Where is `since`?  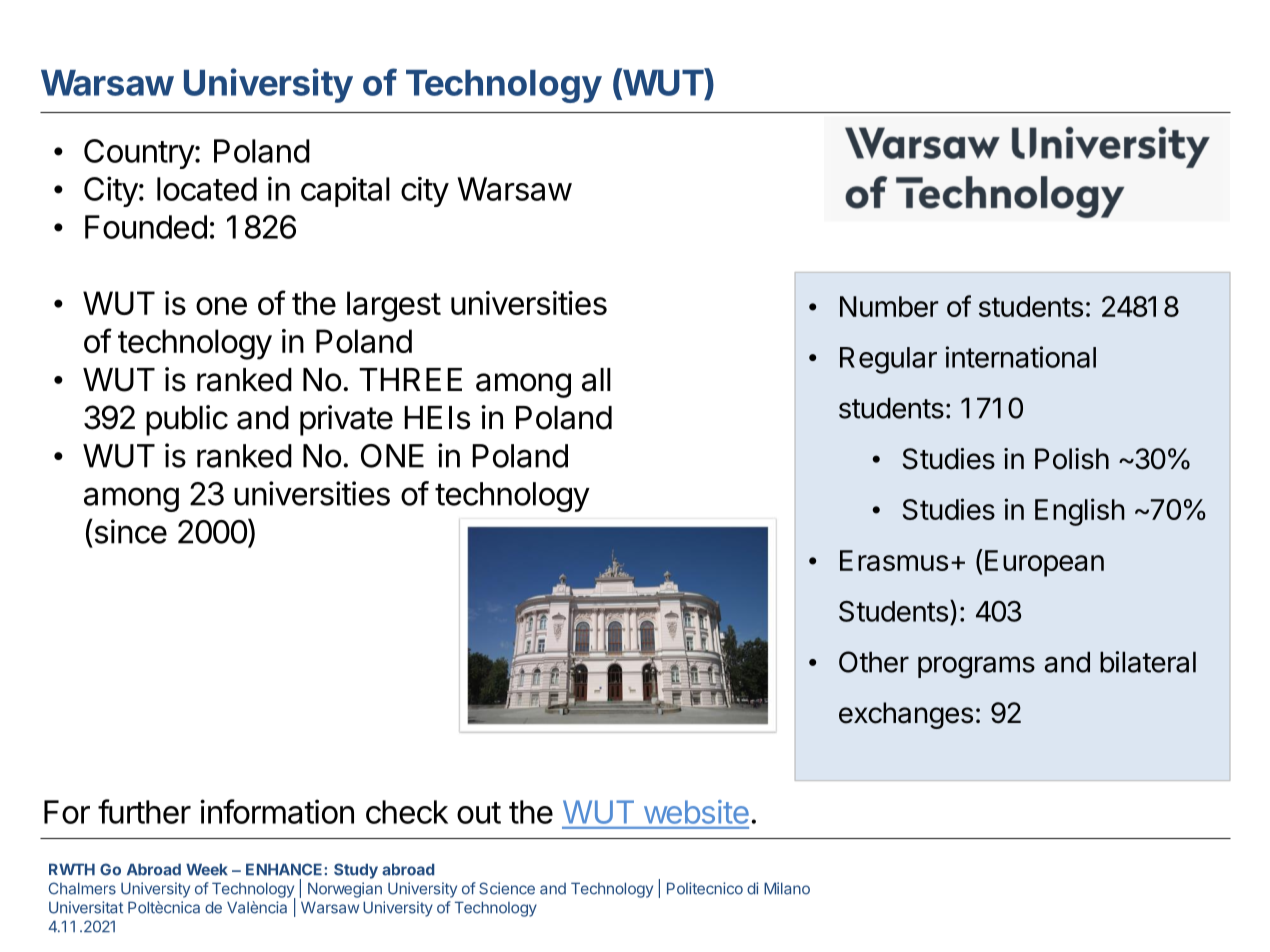 since is located at coordinates (129, 531).
